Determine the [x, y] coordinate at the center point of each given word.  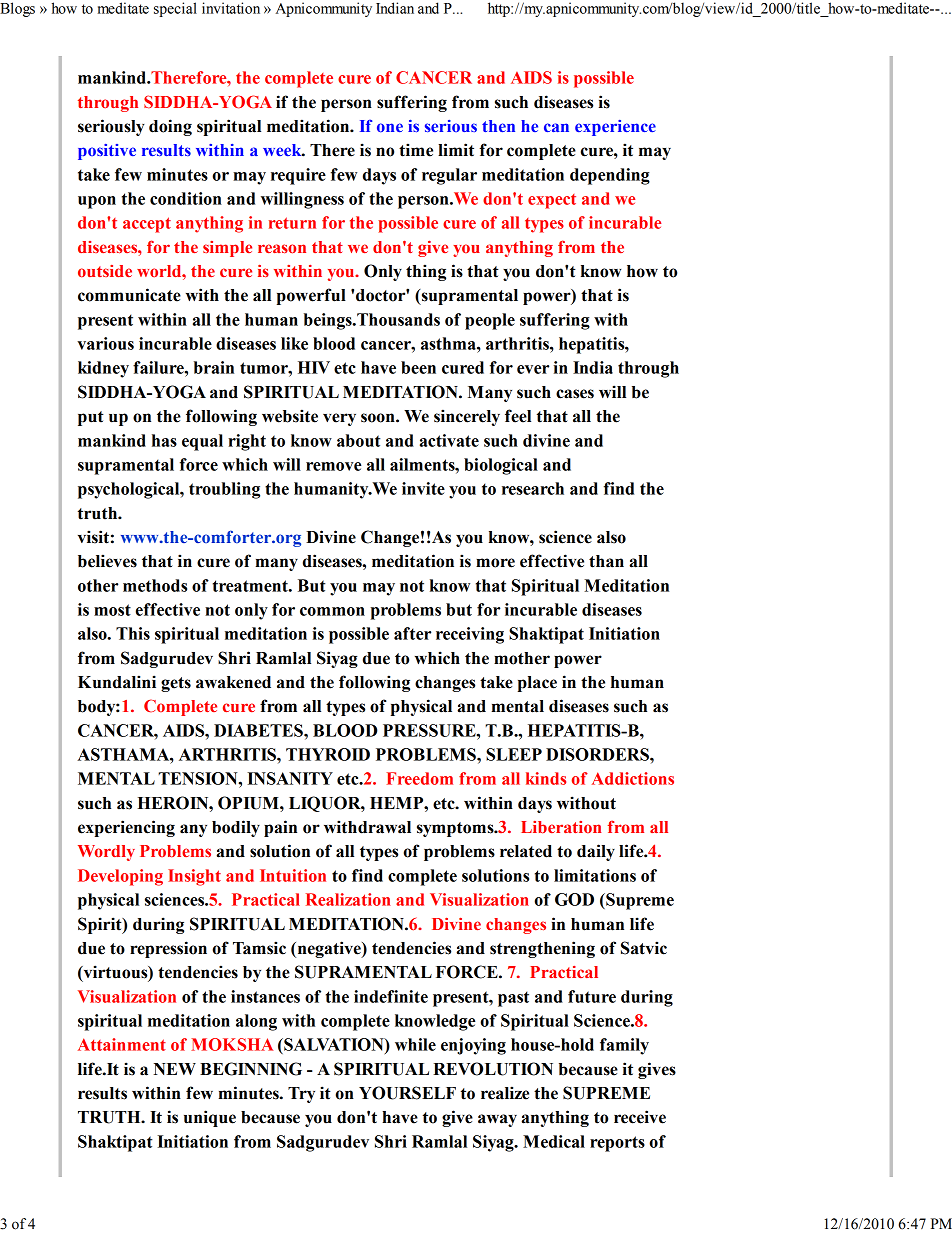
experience [615, 128]
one [390, 127]
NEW [175, 1069]
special [175, 9]
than [606, 561]
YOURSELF [407, 1093]
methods [155, 585]
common [332, 611]
